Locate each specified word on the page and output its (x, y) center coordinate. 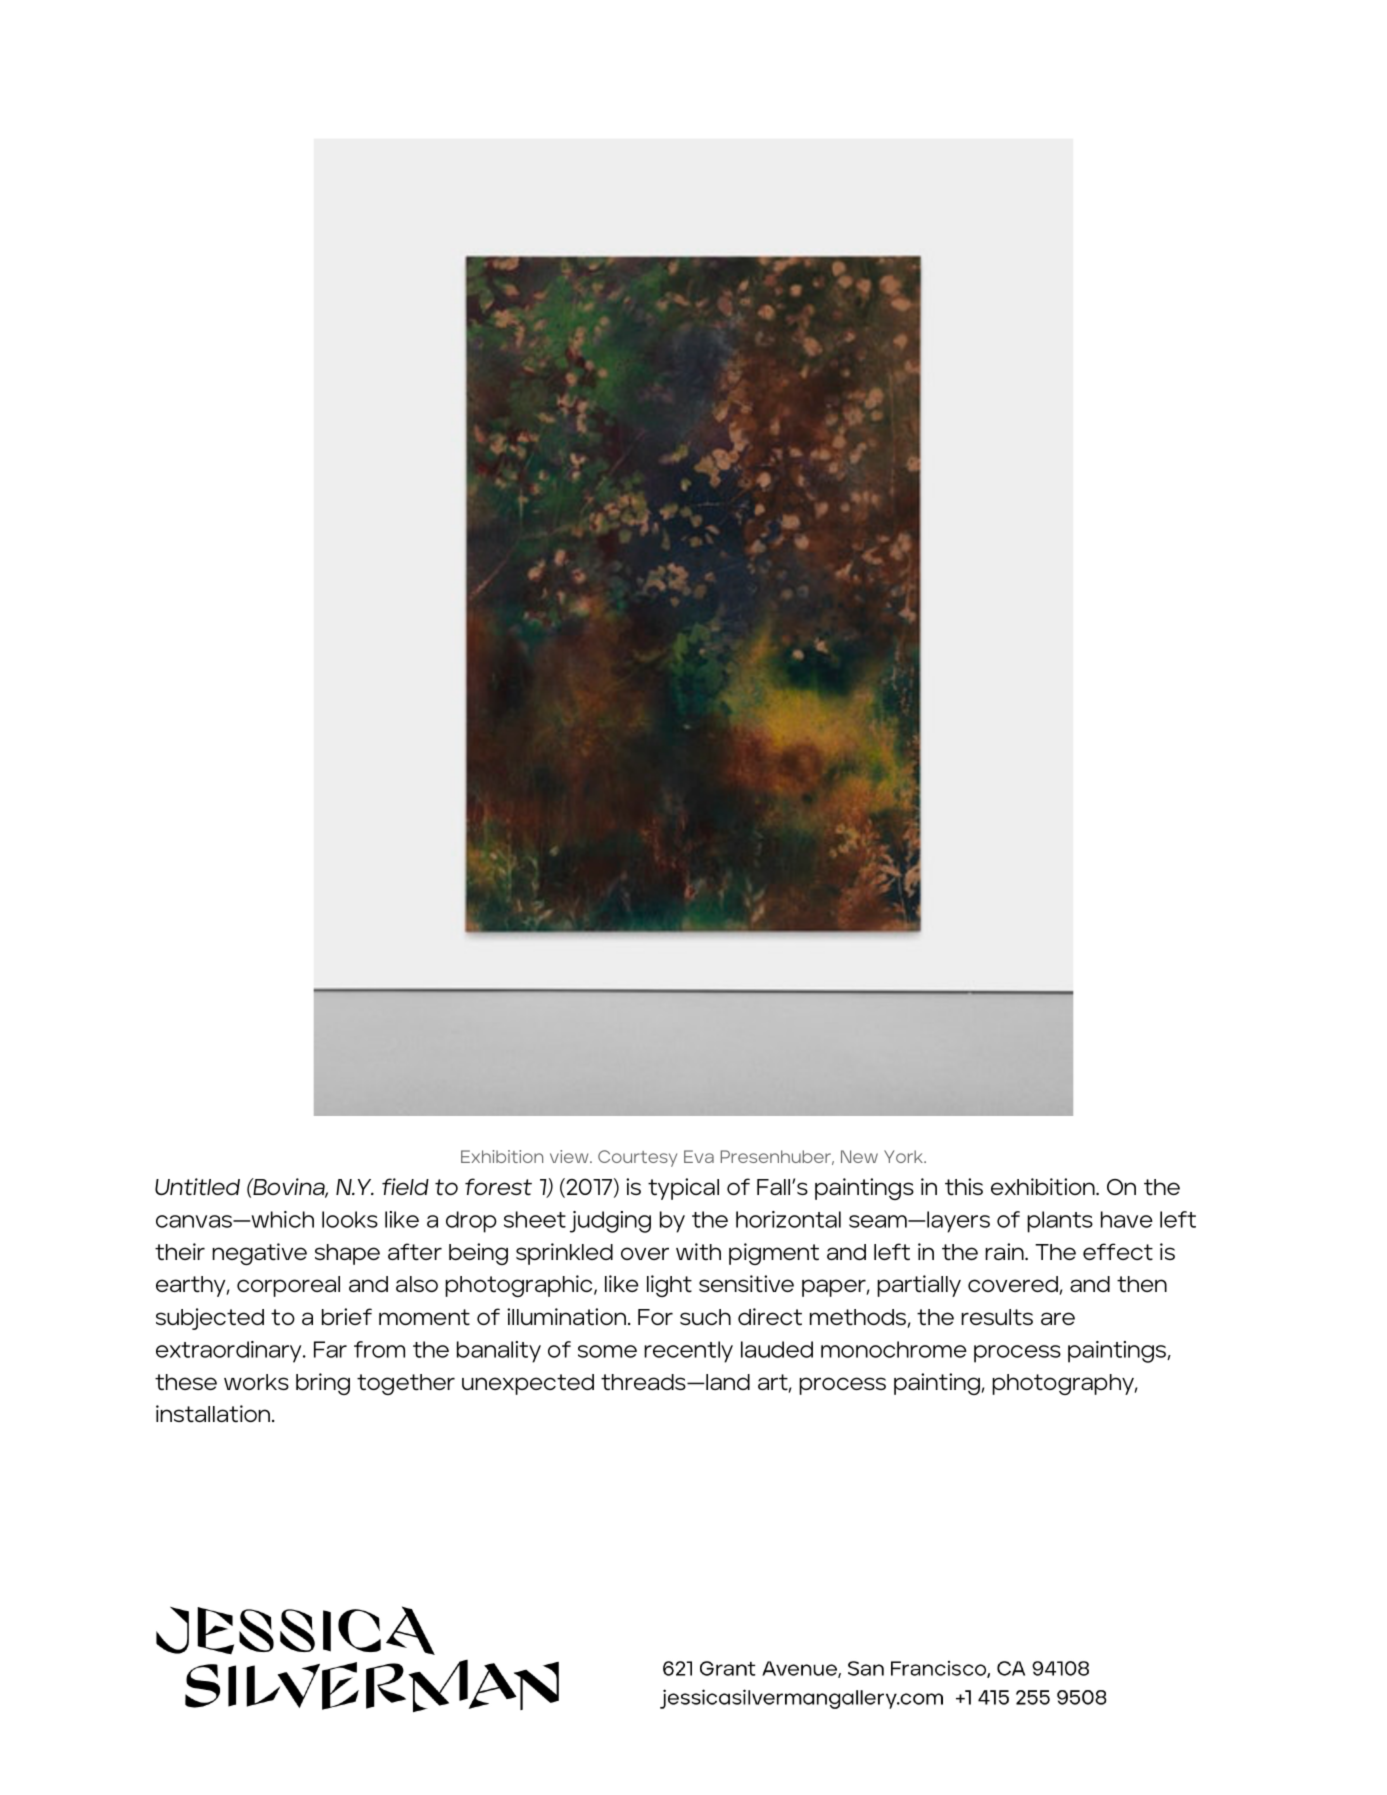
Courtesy (637, 1158)
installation (214, 1414)
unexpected (528, 1384)
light (669, 1286)
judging (610, 1222)
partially (919, 1286)
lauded (777, 1349)
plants (1060, 1222)
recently (688, 1352)
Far (330, 1349)
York (904, 1156)
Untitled (197, 1187)
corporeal (288, 1286)
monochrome (894, 1349)
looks (350, 1219)
